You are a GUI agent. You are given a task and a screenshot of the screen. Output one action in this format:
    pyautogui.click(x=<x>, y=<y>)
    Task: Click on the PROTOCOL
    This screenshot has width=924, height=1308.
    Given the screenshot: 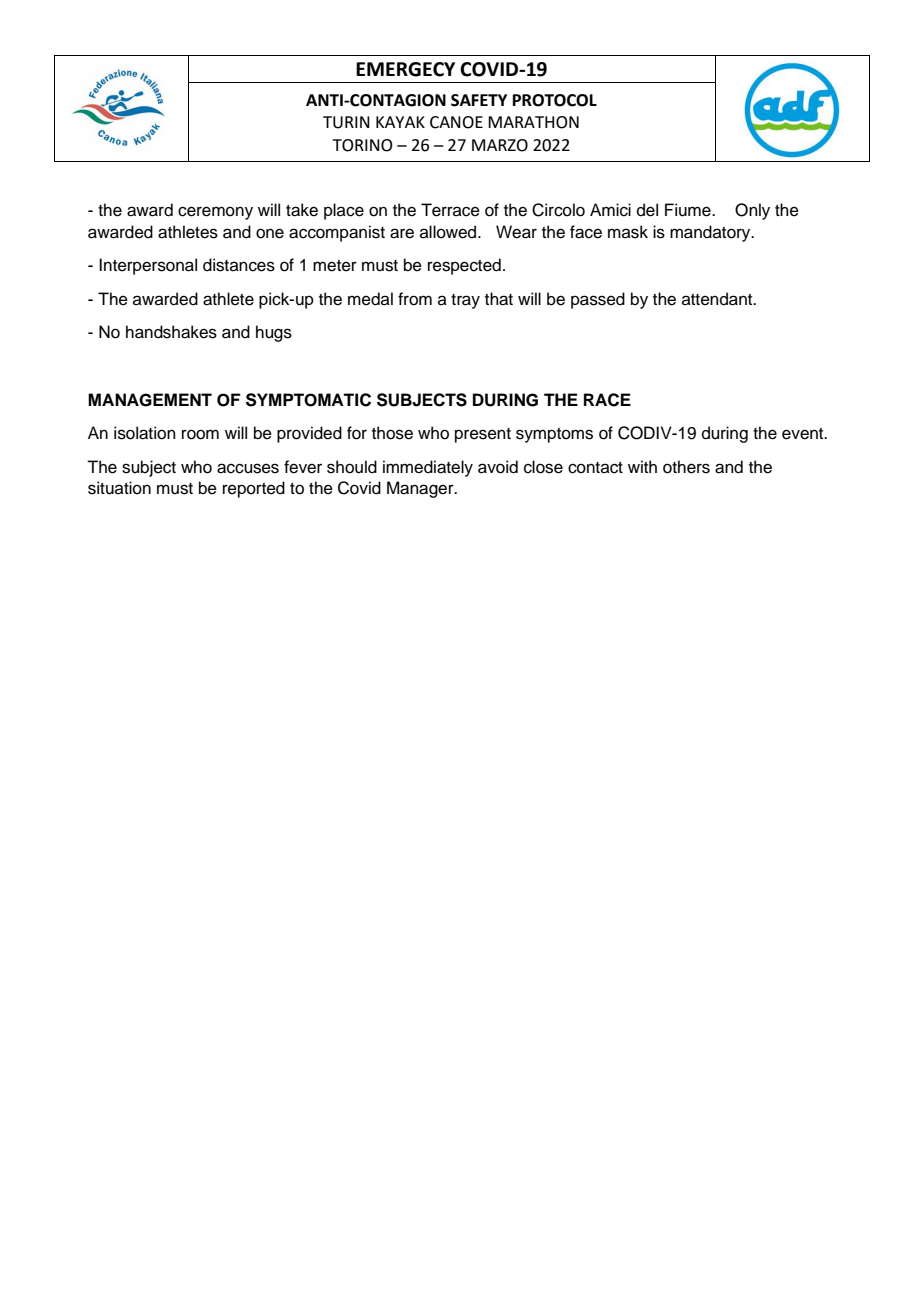 What is the action you would take?
    pyautogui.click(x=555, y=100)
